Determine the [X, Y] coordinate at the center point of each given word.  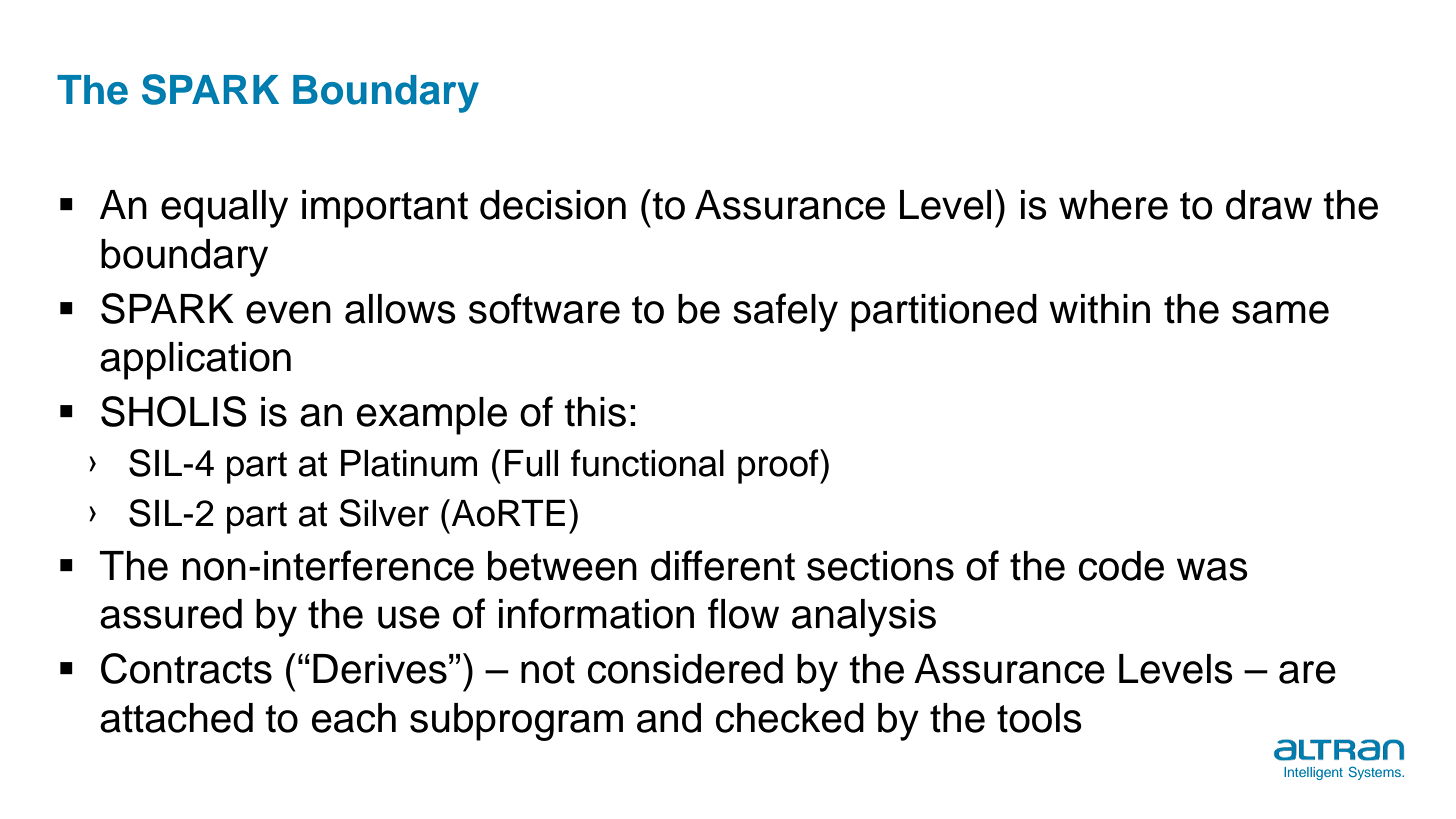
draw [1269, 205]
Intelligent [1313, 773]
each [354, 718]
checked [790, 718]
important [385, 209]
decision [553, 205]
